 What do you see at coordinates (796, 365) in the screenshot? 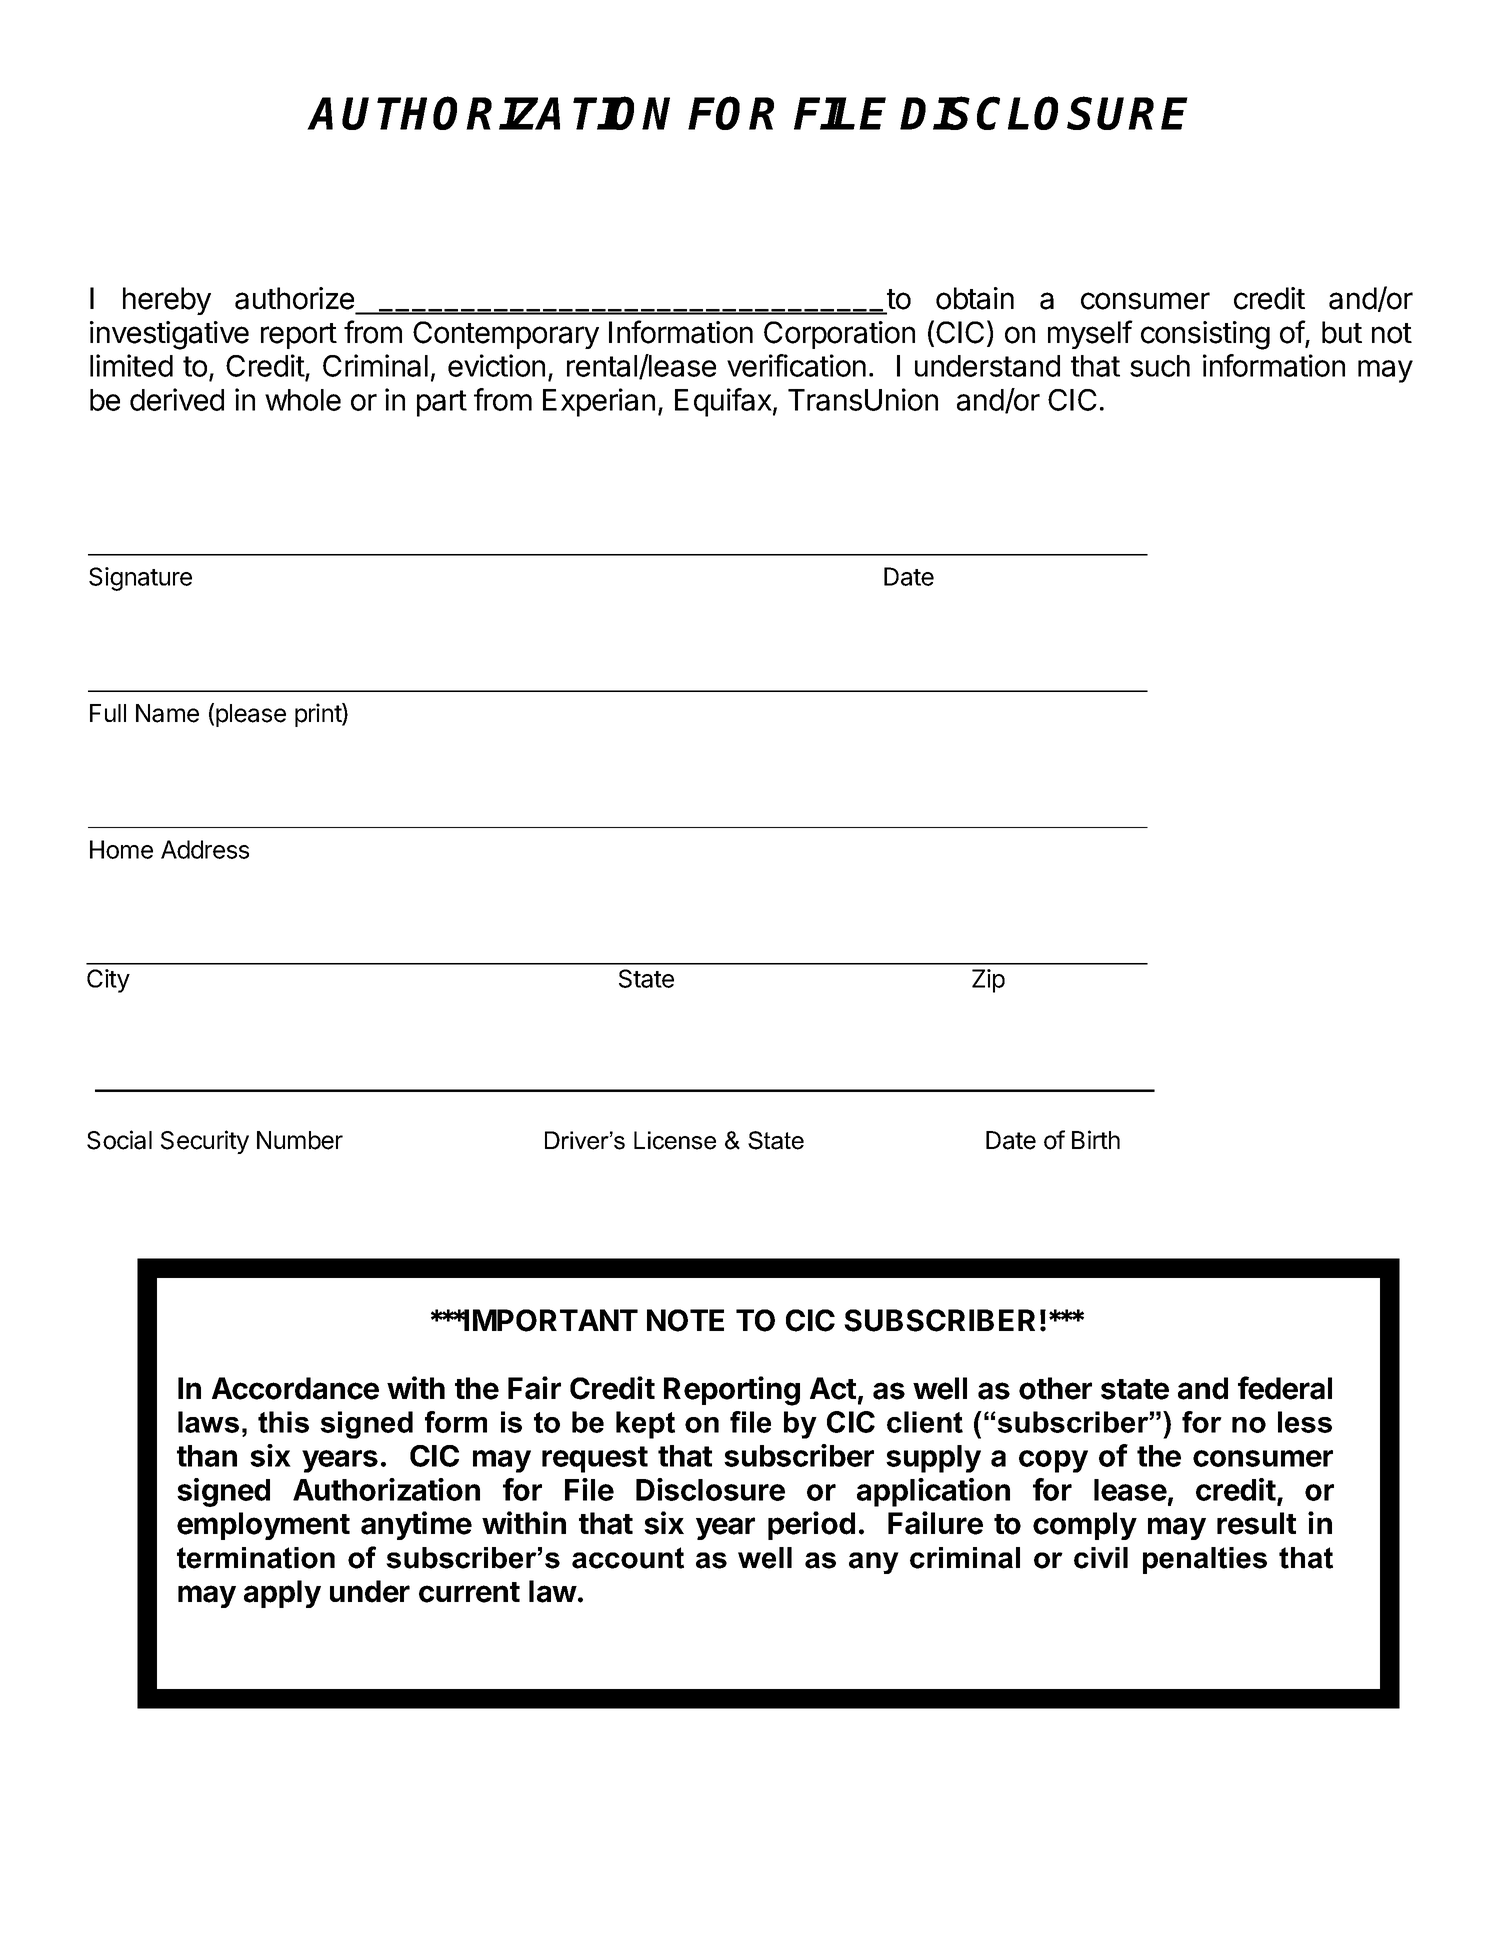
I see `verification` at bounding box center [796, 365].
